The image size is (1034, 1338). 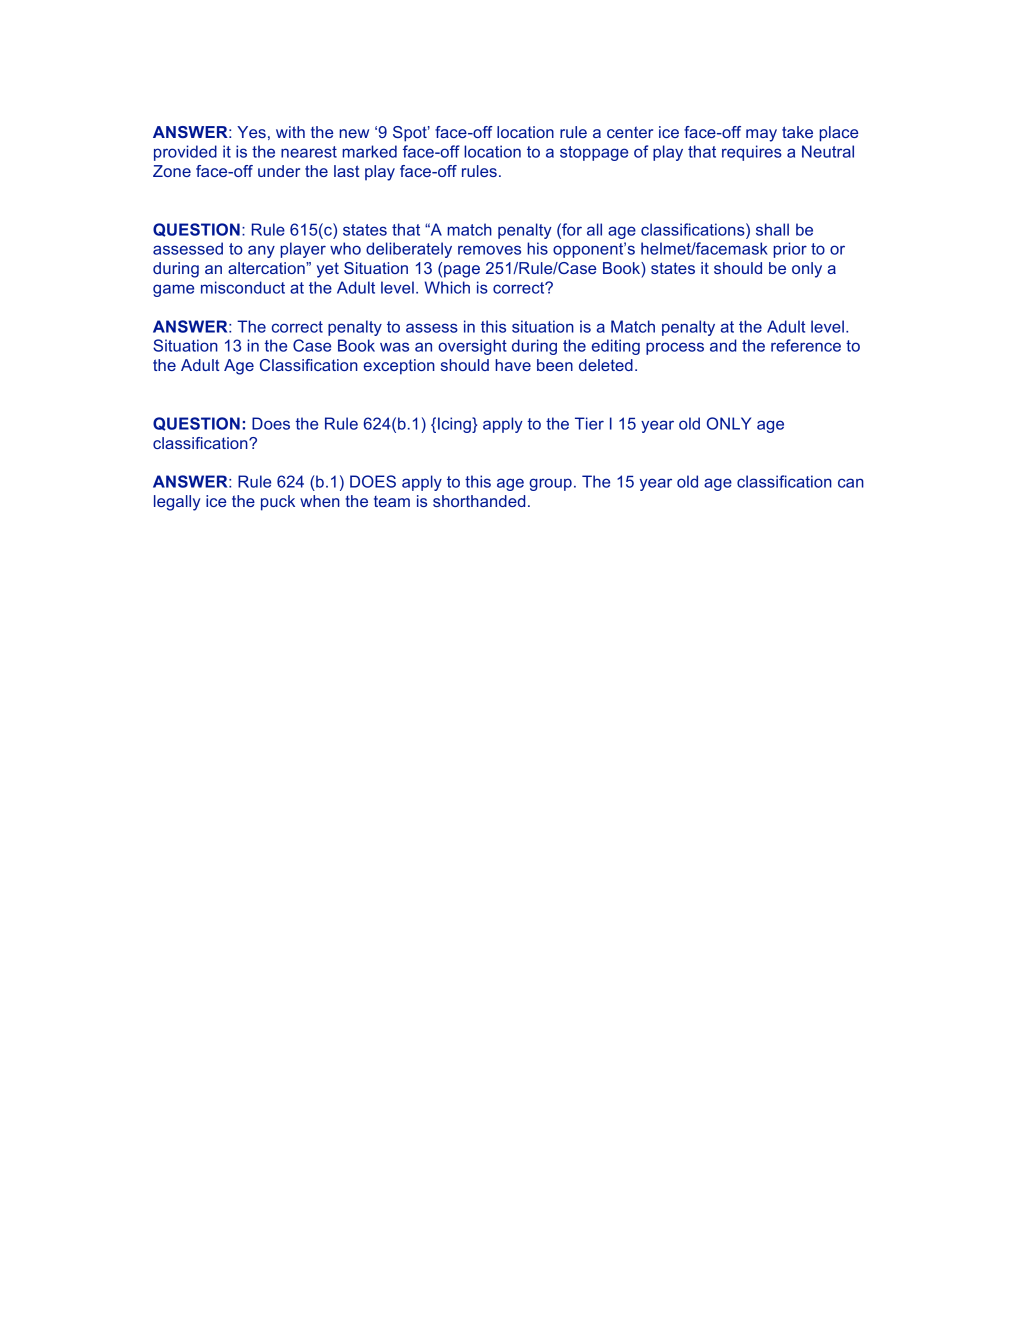 I want to click on Yes, so click(x=251, y=132).
